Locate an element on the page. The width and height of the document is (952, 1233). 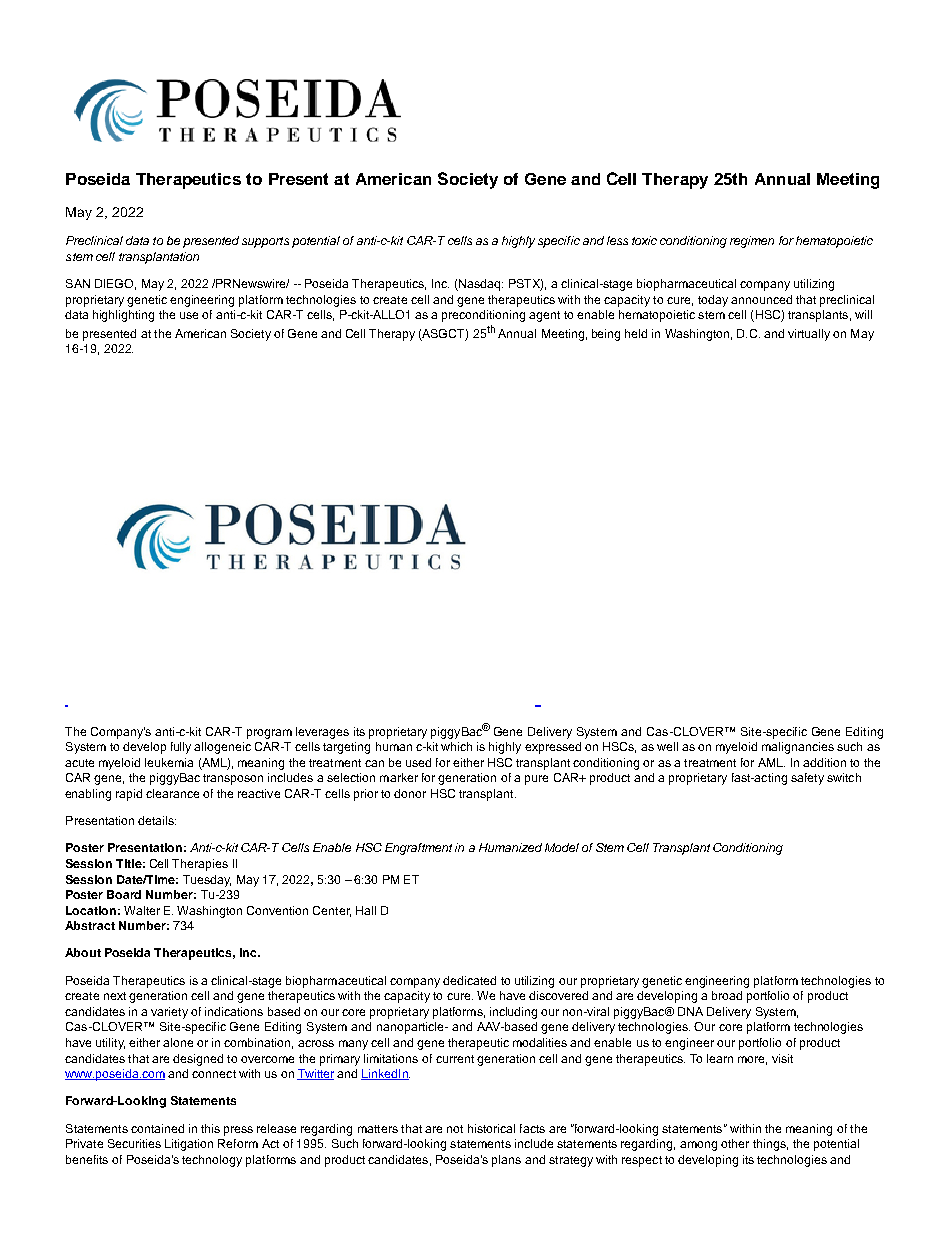
safety is located at coordinates (807, 779).
